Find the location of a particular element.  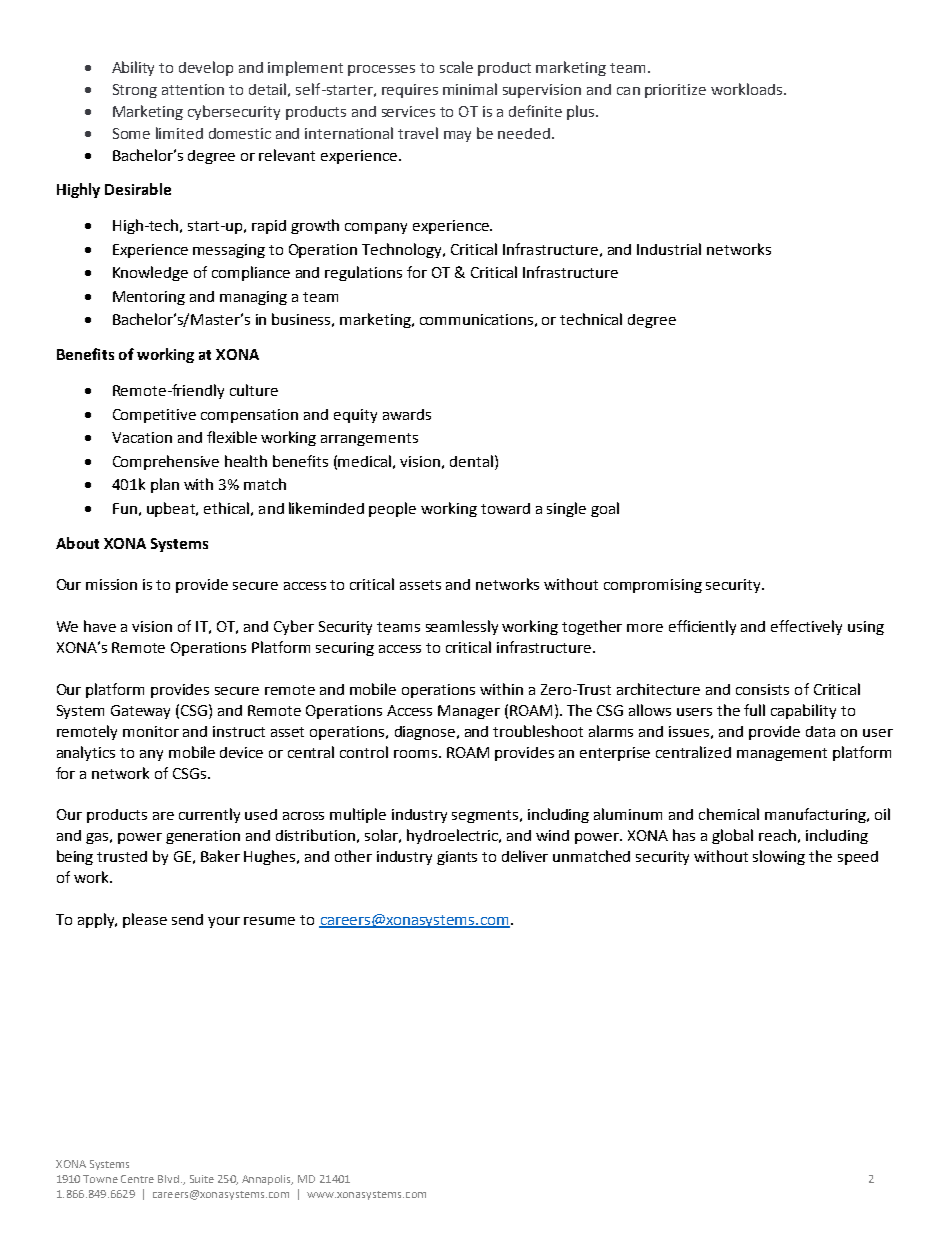

Annapolis is located at coordinates (267, 1180).
